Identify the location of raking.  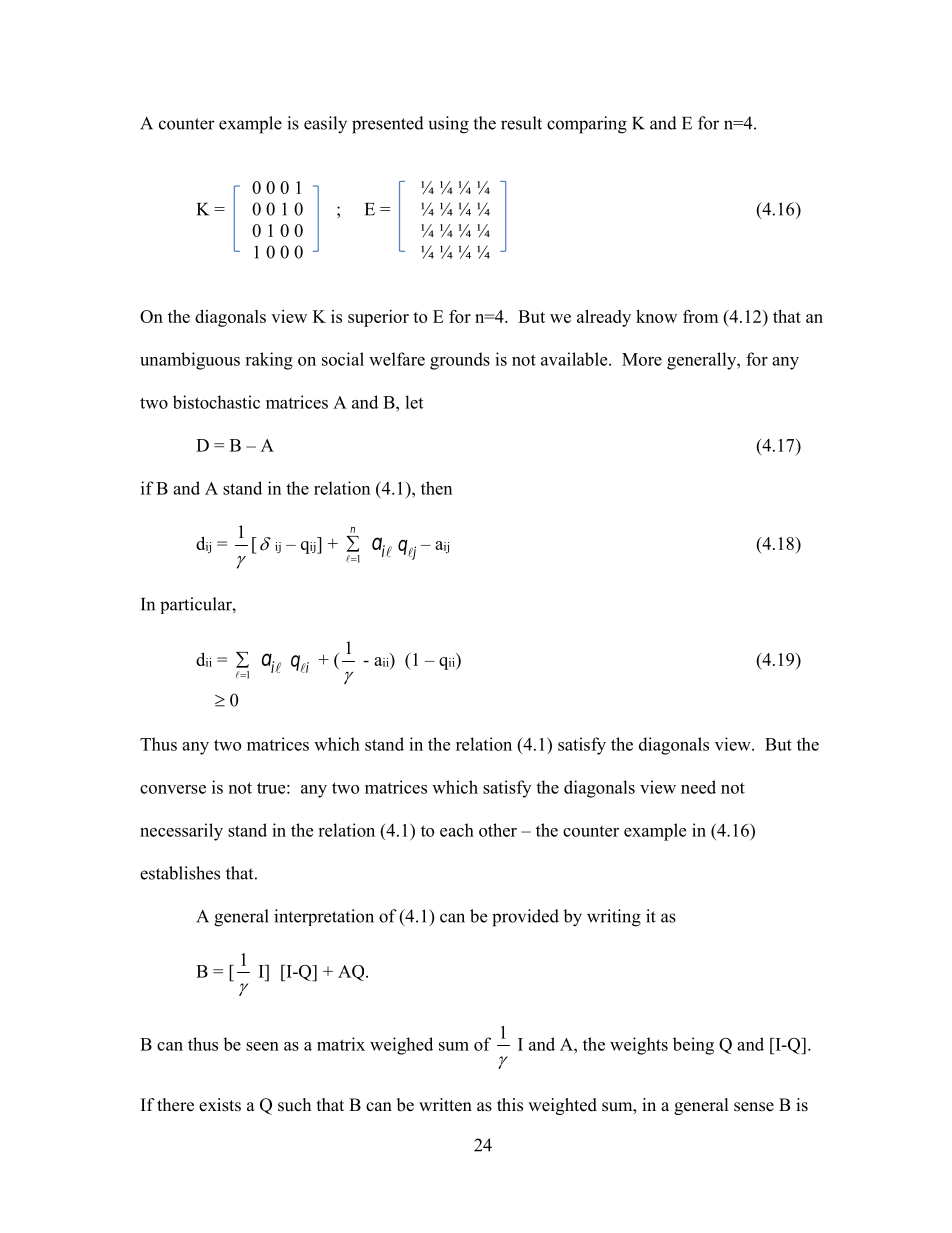
(269, 361).
